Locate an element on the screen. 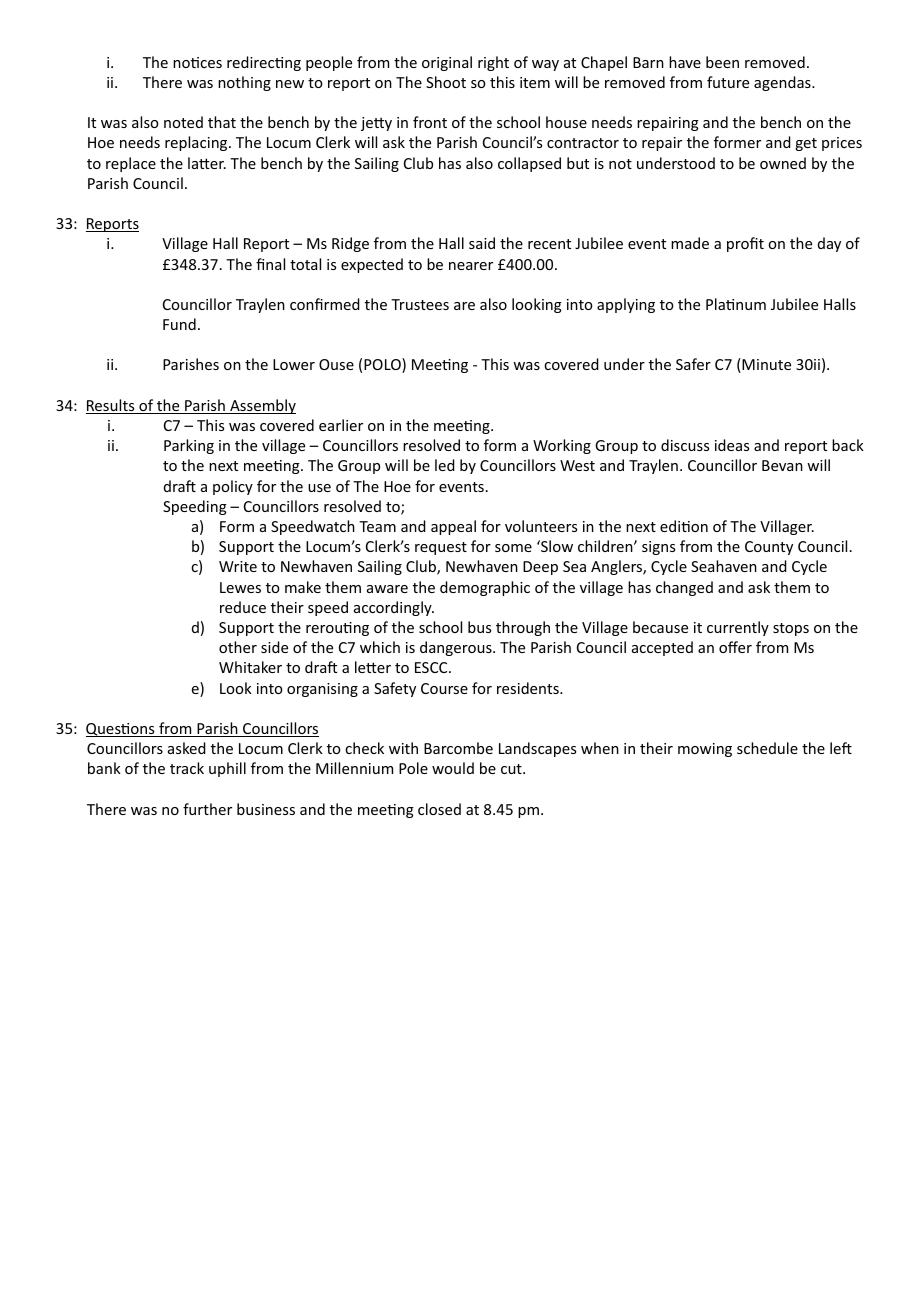  nothing is located at coordinates (244, 83).
